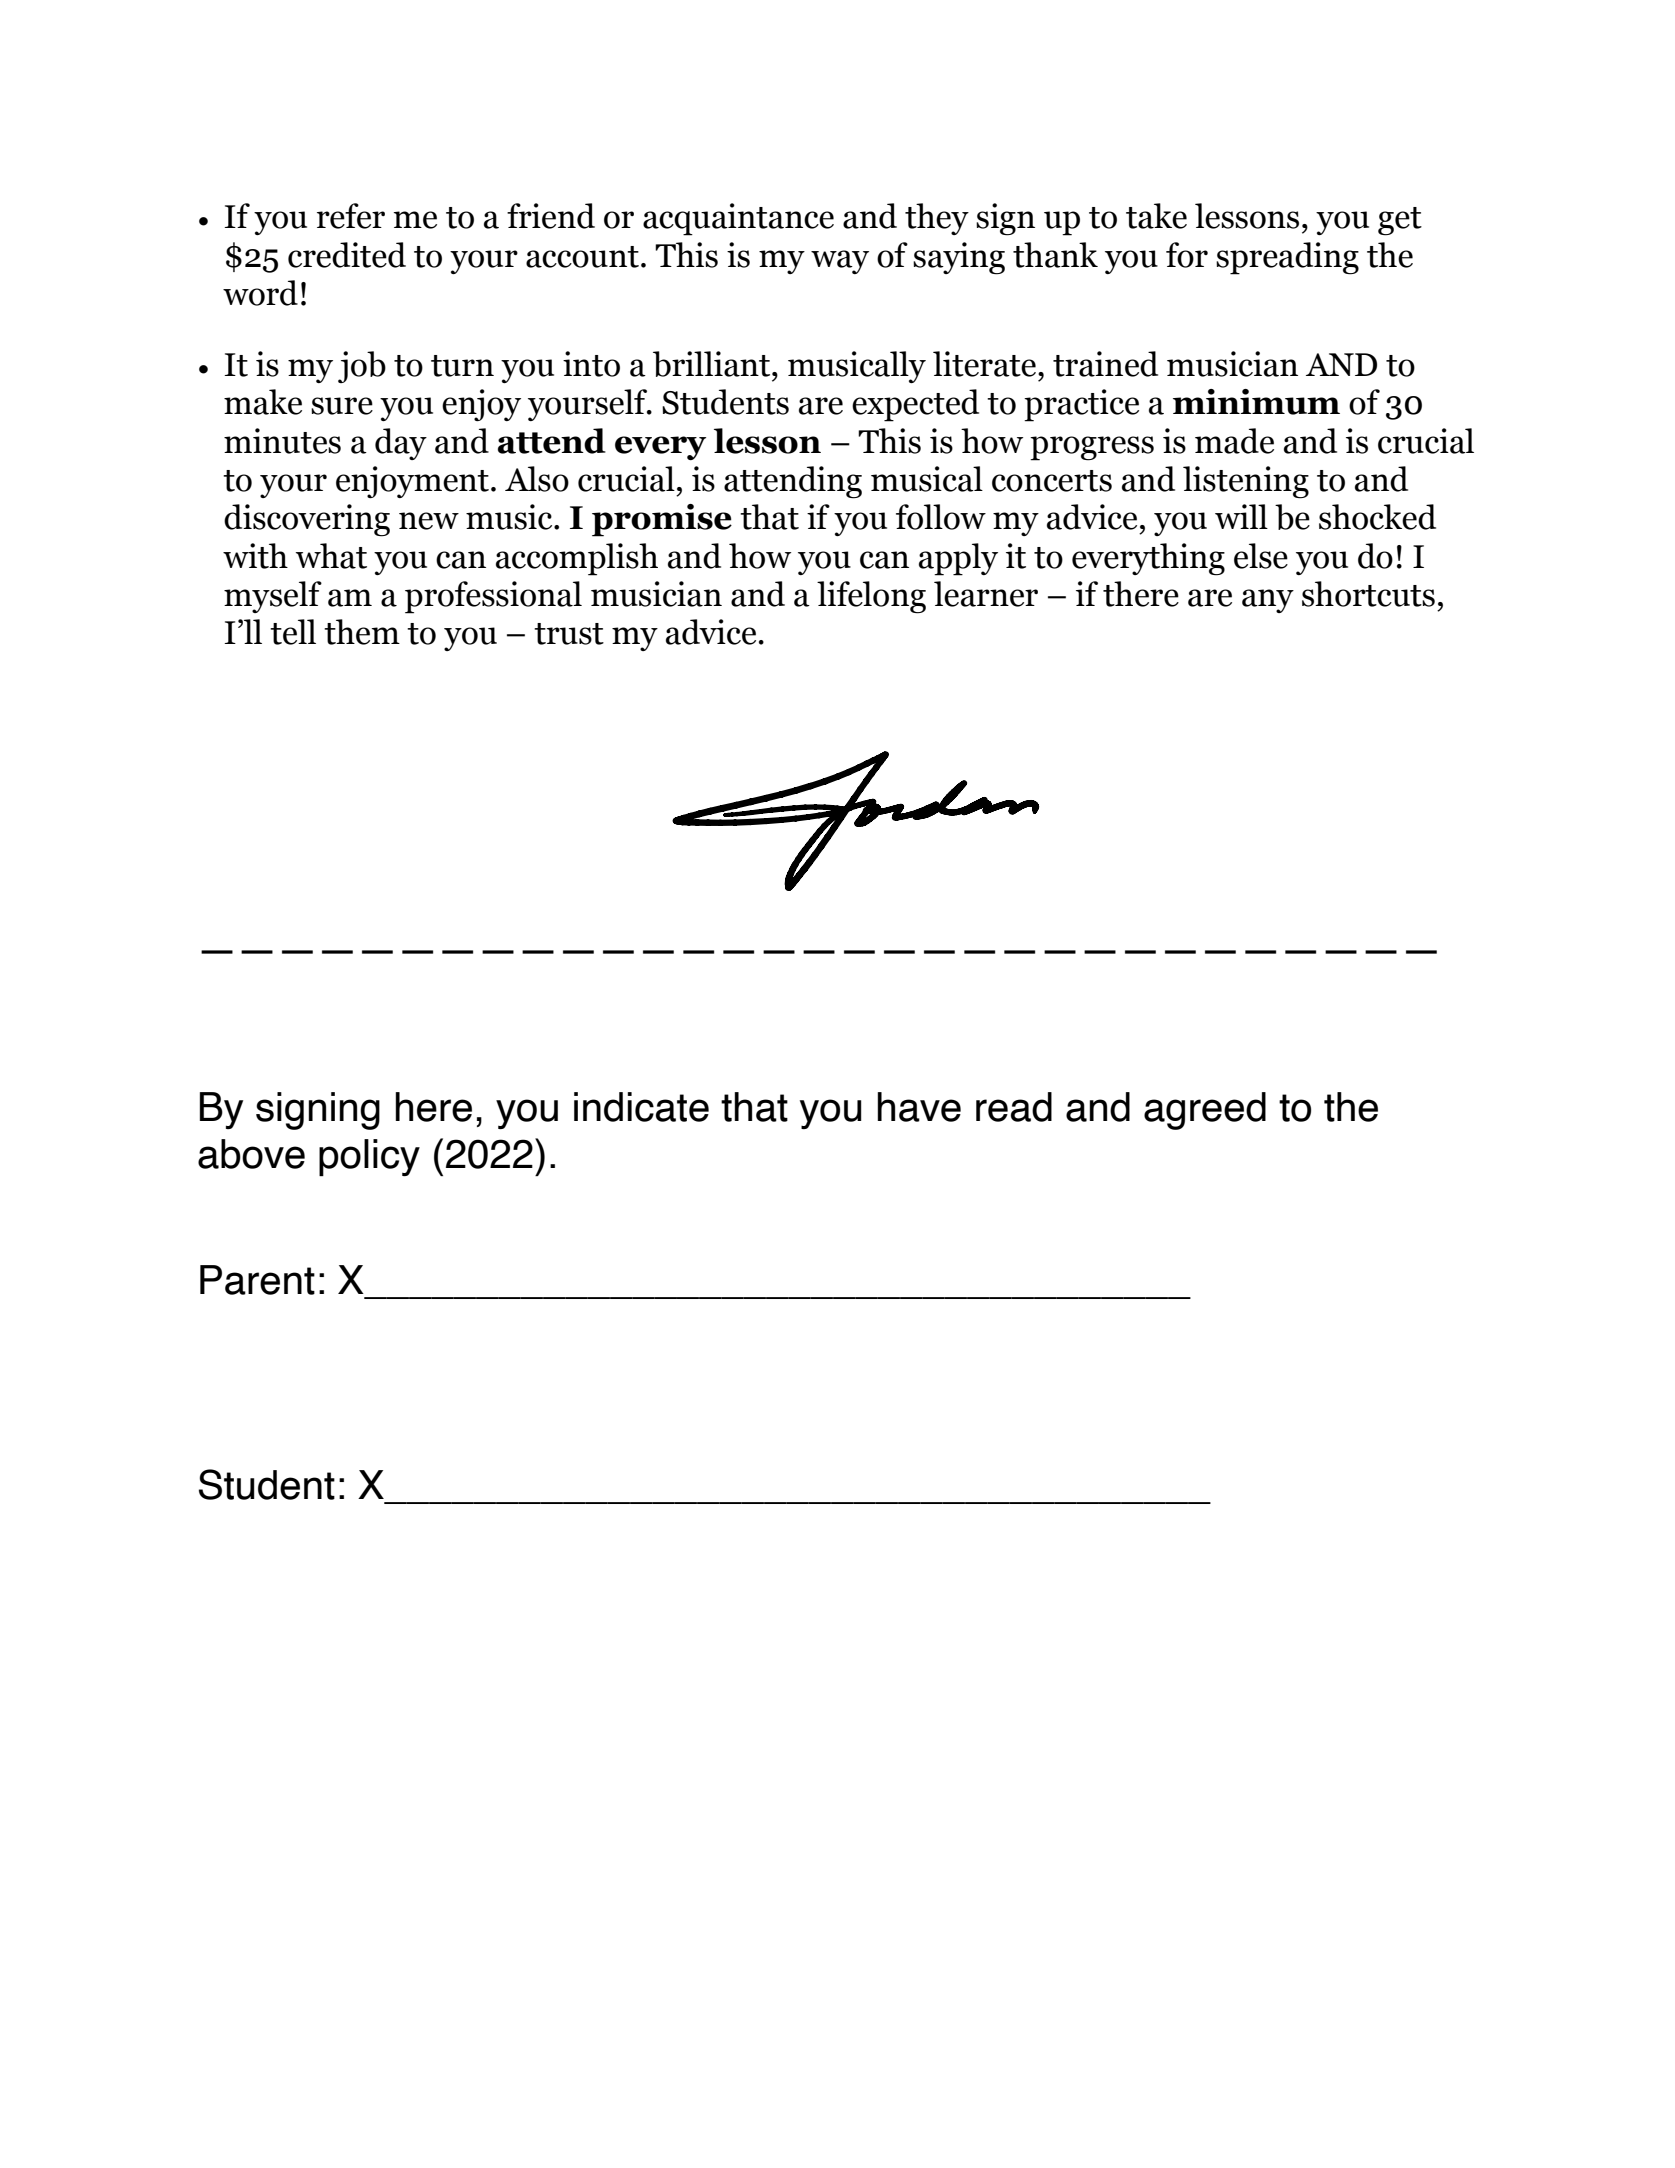  I want to click on them, so click(362, 632).
